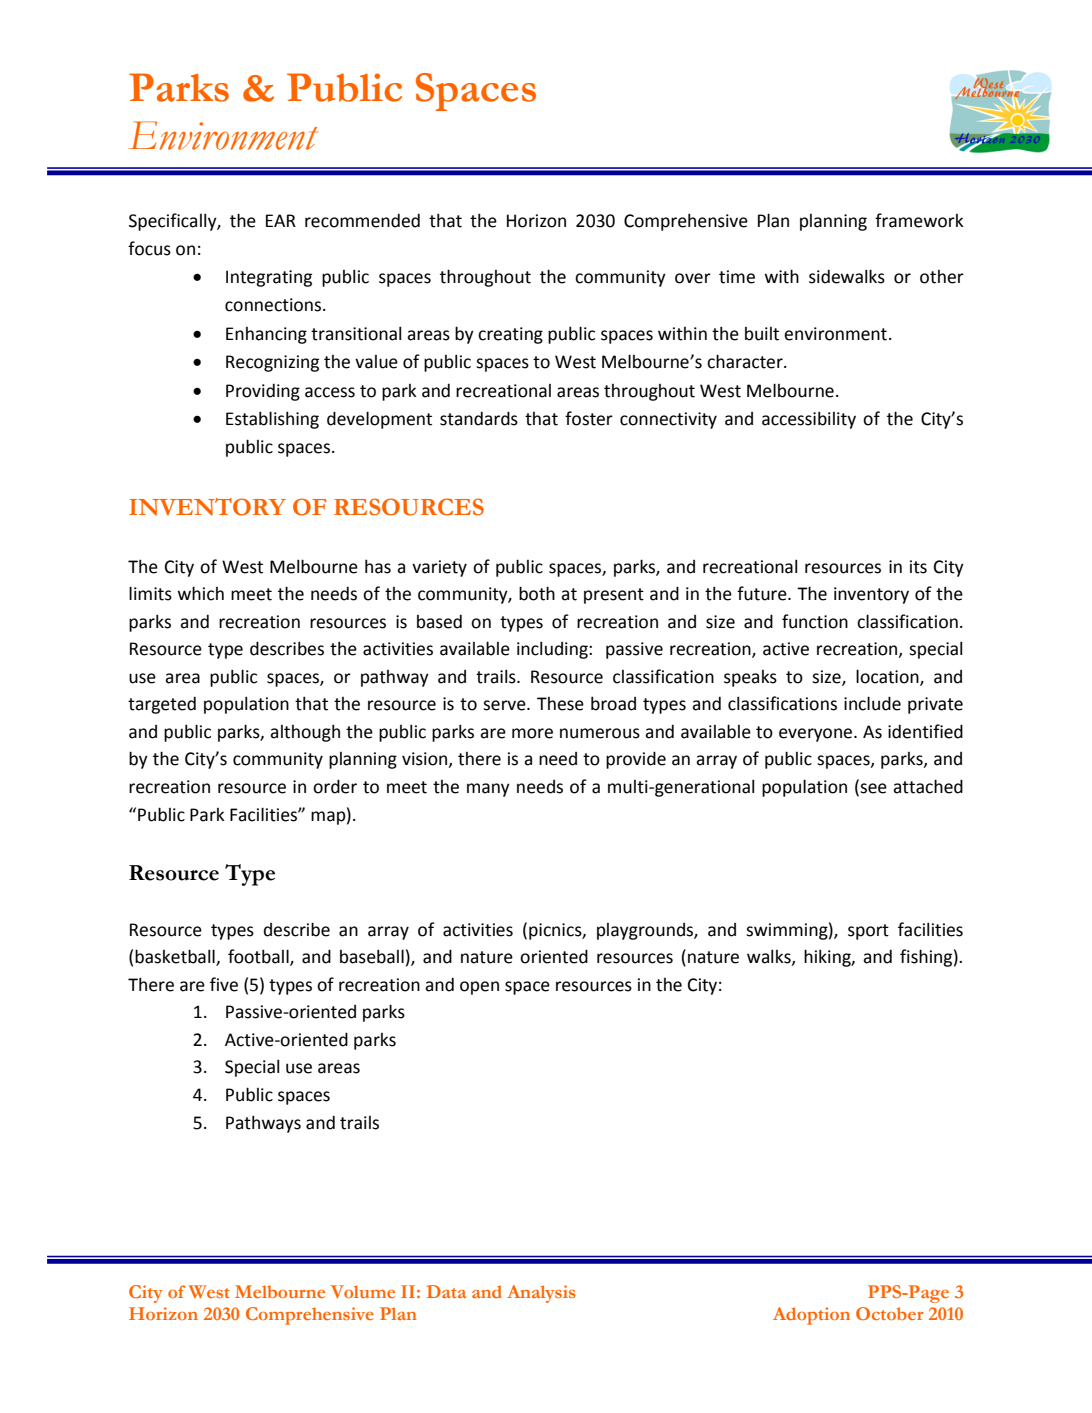  Describe the element at coordinates (541, 1294) in the document. I see `Analysis` at that location.
